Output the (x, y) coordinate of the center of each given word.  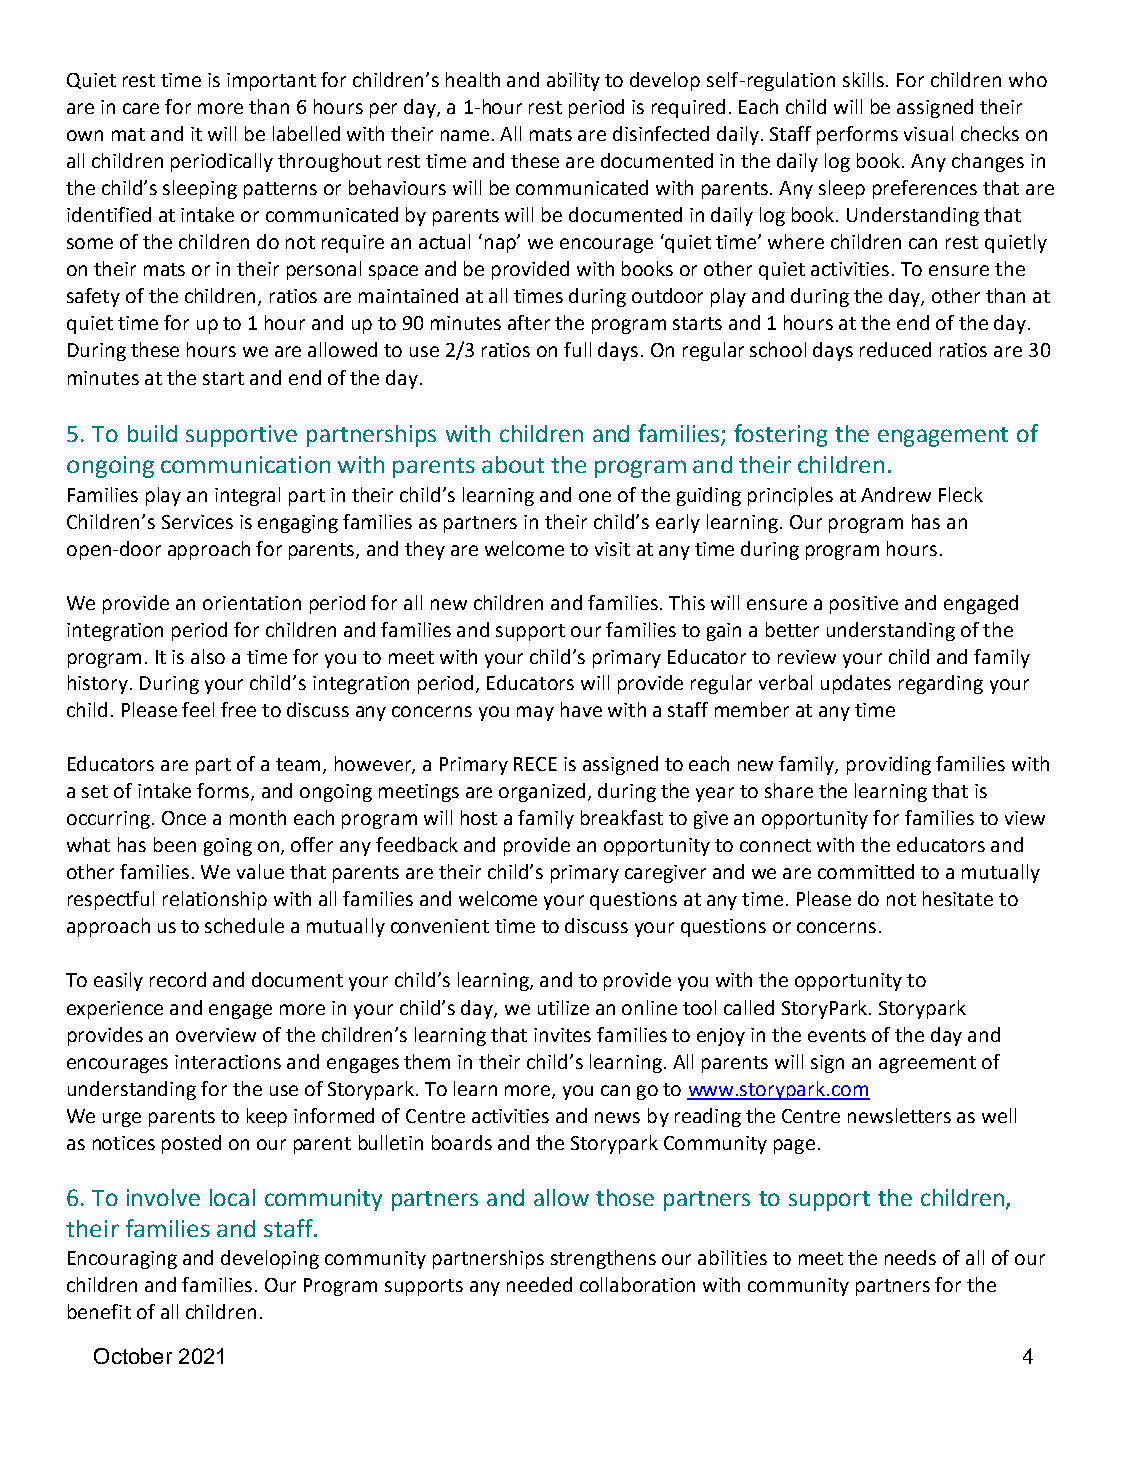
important (271, 82)
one (595, 496)
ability (573, 81)
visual (928, 133)
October (133, 1356)
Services (197, 522)
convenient (440, 926)
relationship (215, 900)
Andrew (896, 494)
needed (539, 1284)
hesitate (958, 898)
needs (910, 1257)
